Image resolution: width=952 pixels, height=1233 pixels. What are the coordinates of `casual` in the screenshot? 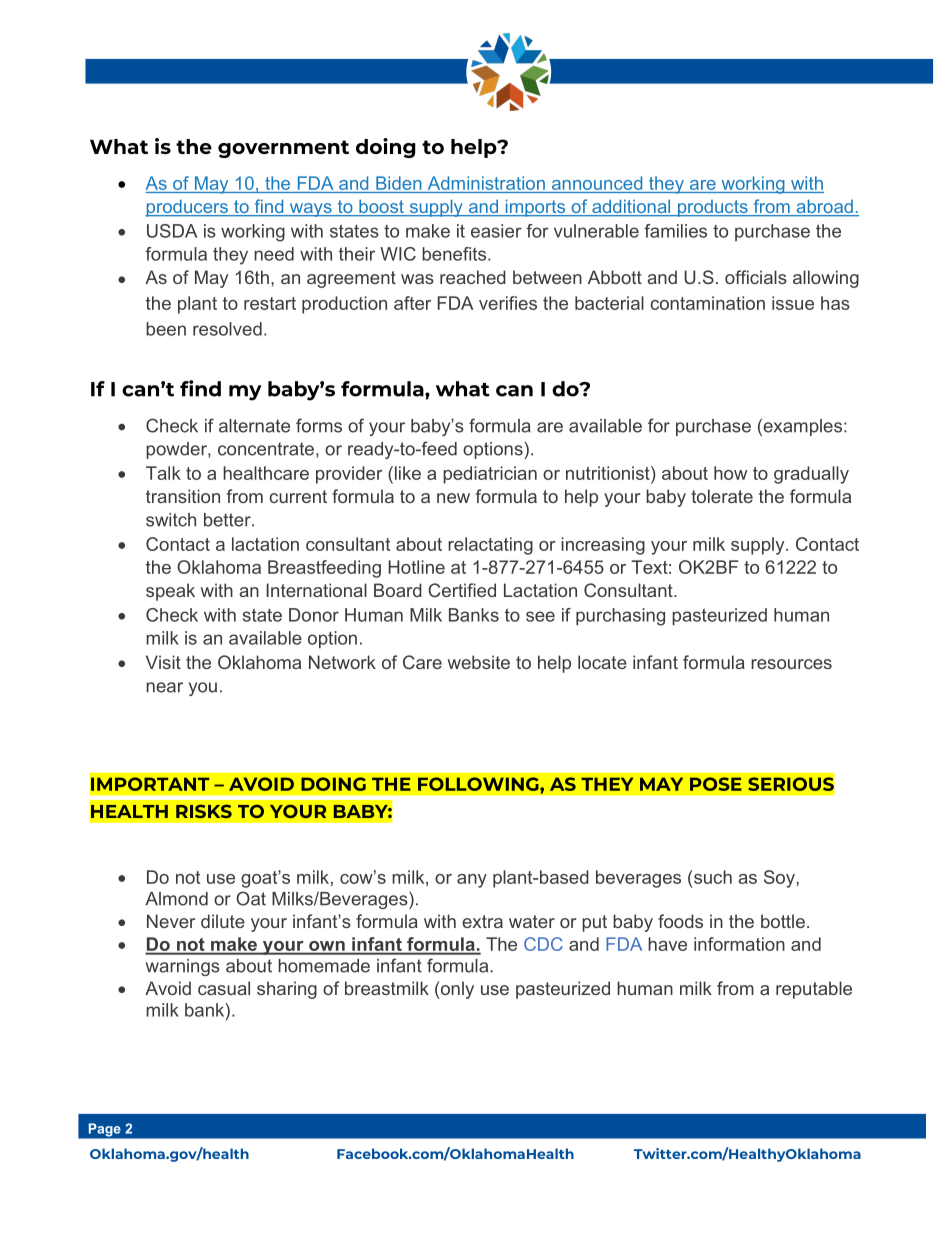 It's located at (224, 988).
